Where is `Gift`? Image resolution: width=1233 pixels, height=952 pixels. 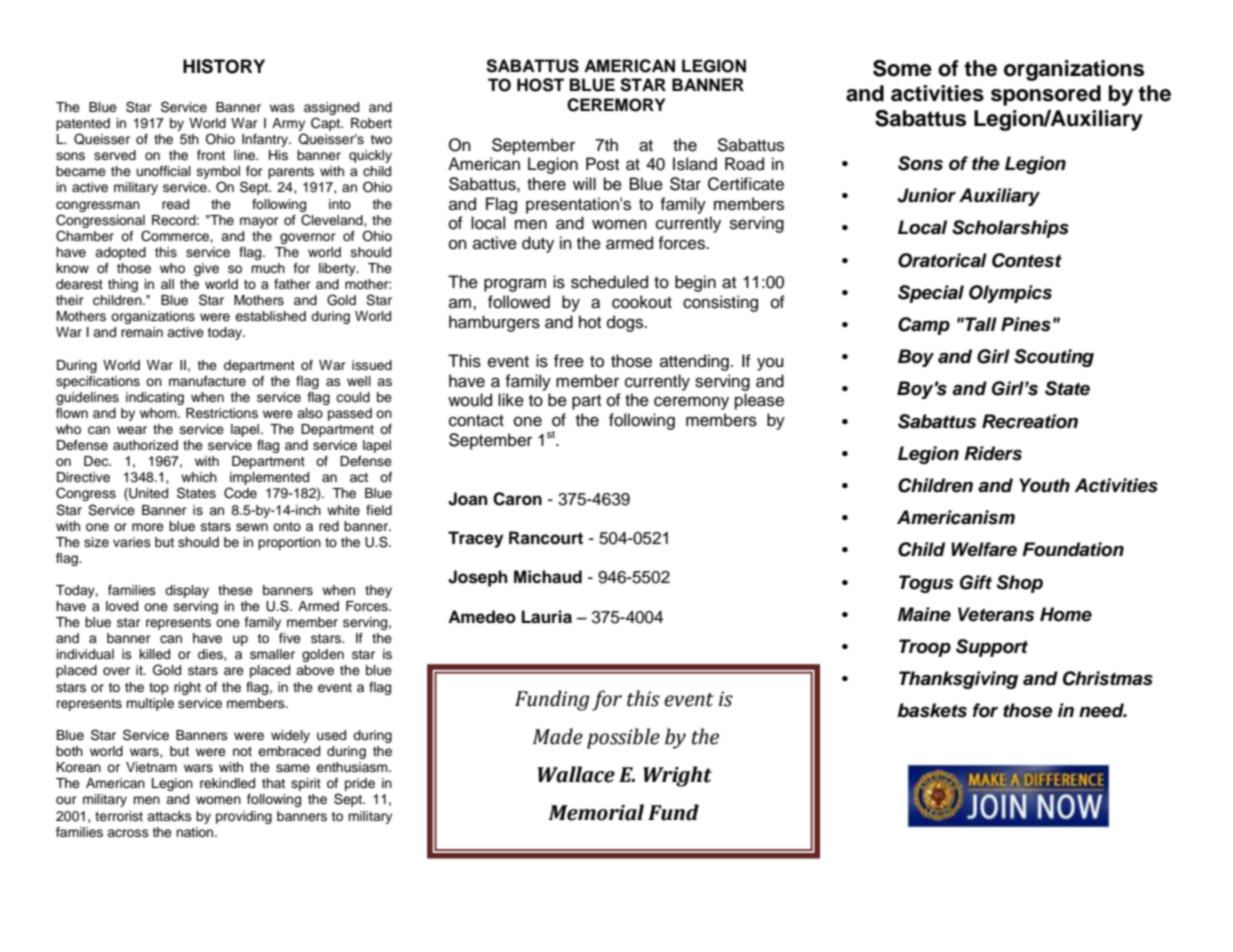
Gift is located at coordinates (976, 582).
